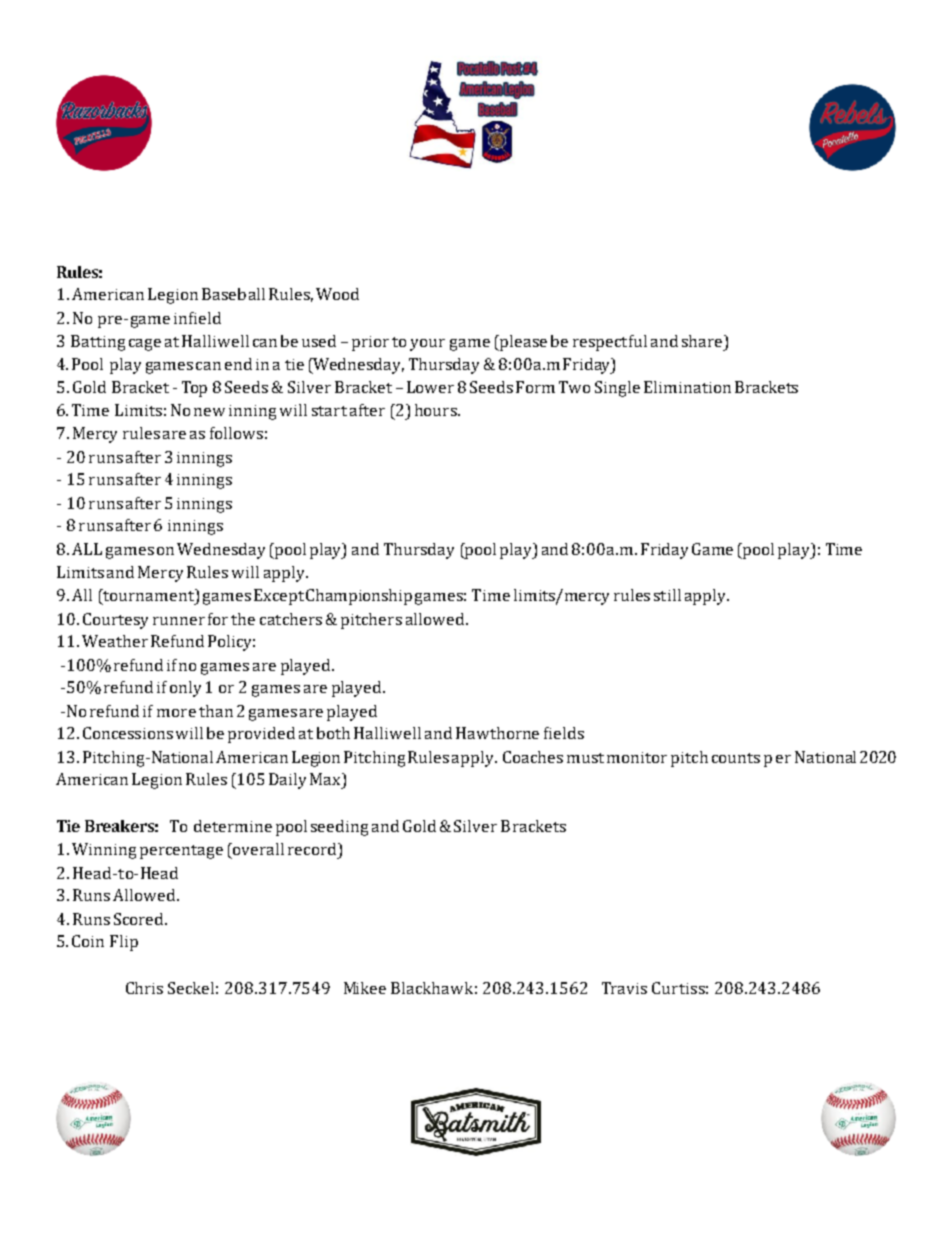 The image size is (952, 1233). Describe the element at coordinates (144, 988) in the page. I see `Chris` at that location.
